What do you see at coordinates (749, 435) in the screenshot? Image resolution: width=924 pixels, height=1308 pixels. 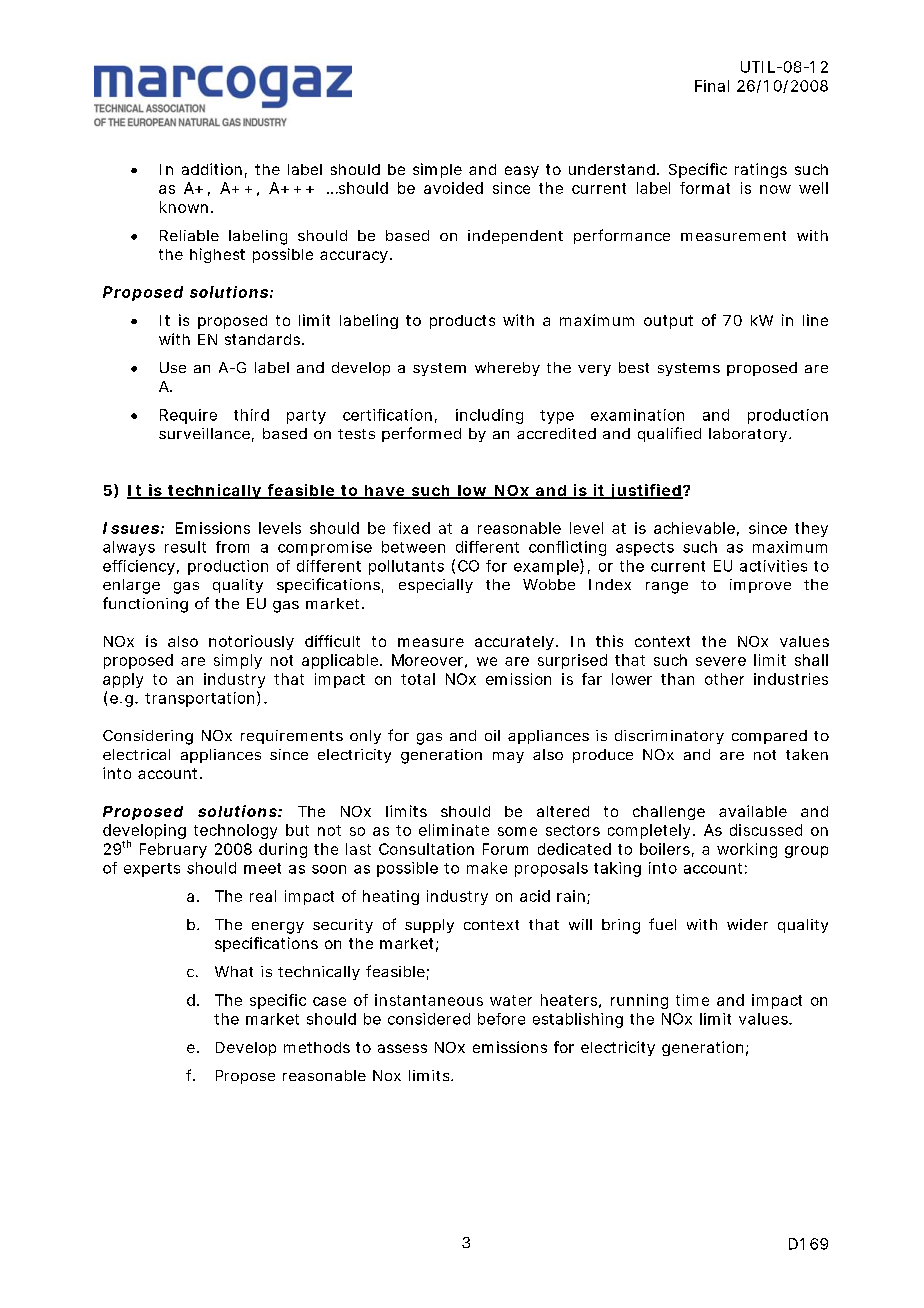 I see `laboratory` at bounding box center [749, 435].
